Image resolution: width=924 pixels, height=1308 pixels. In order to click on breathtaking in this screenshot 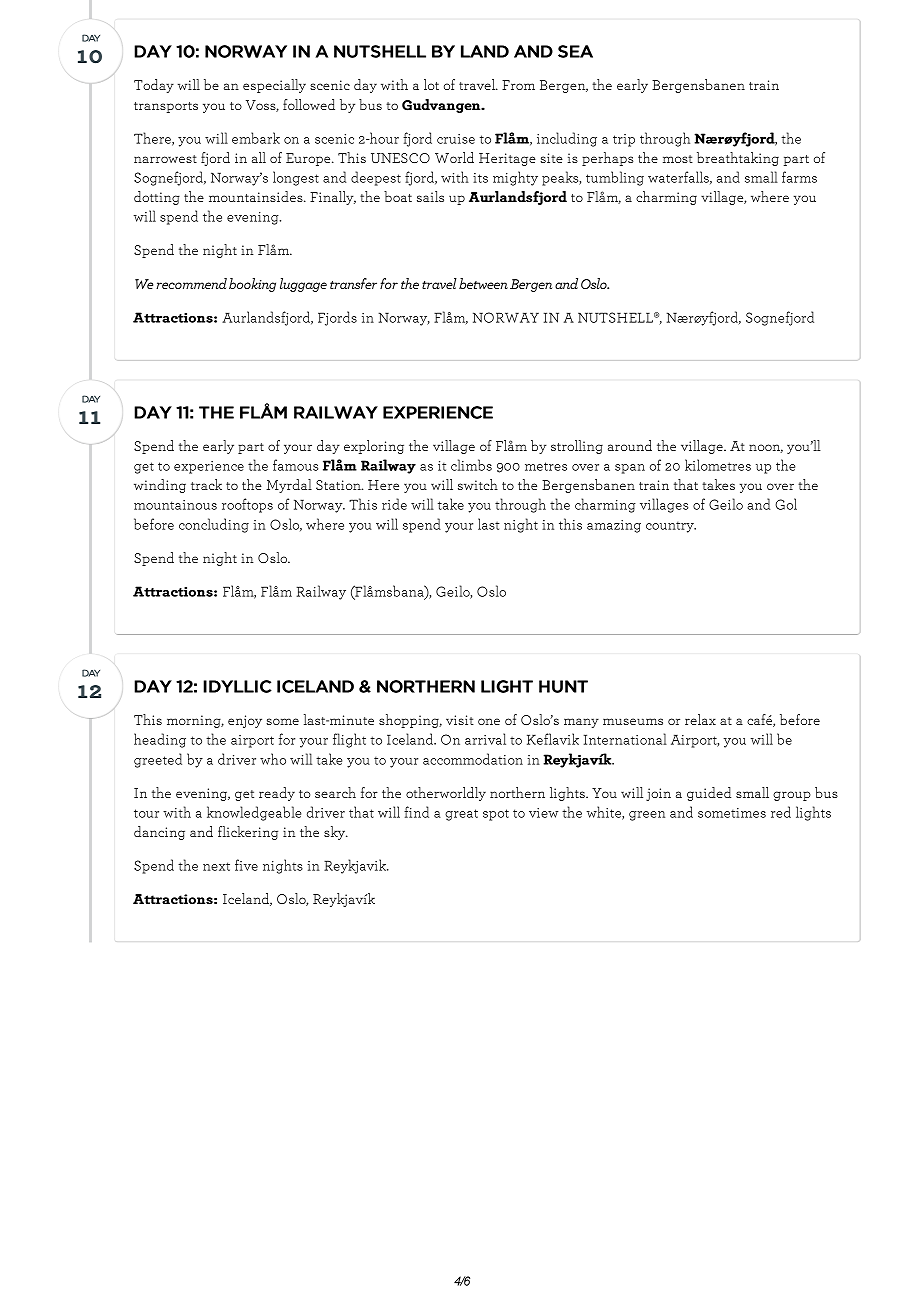, I will do `click(738, 159)`.
